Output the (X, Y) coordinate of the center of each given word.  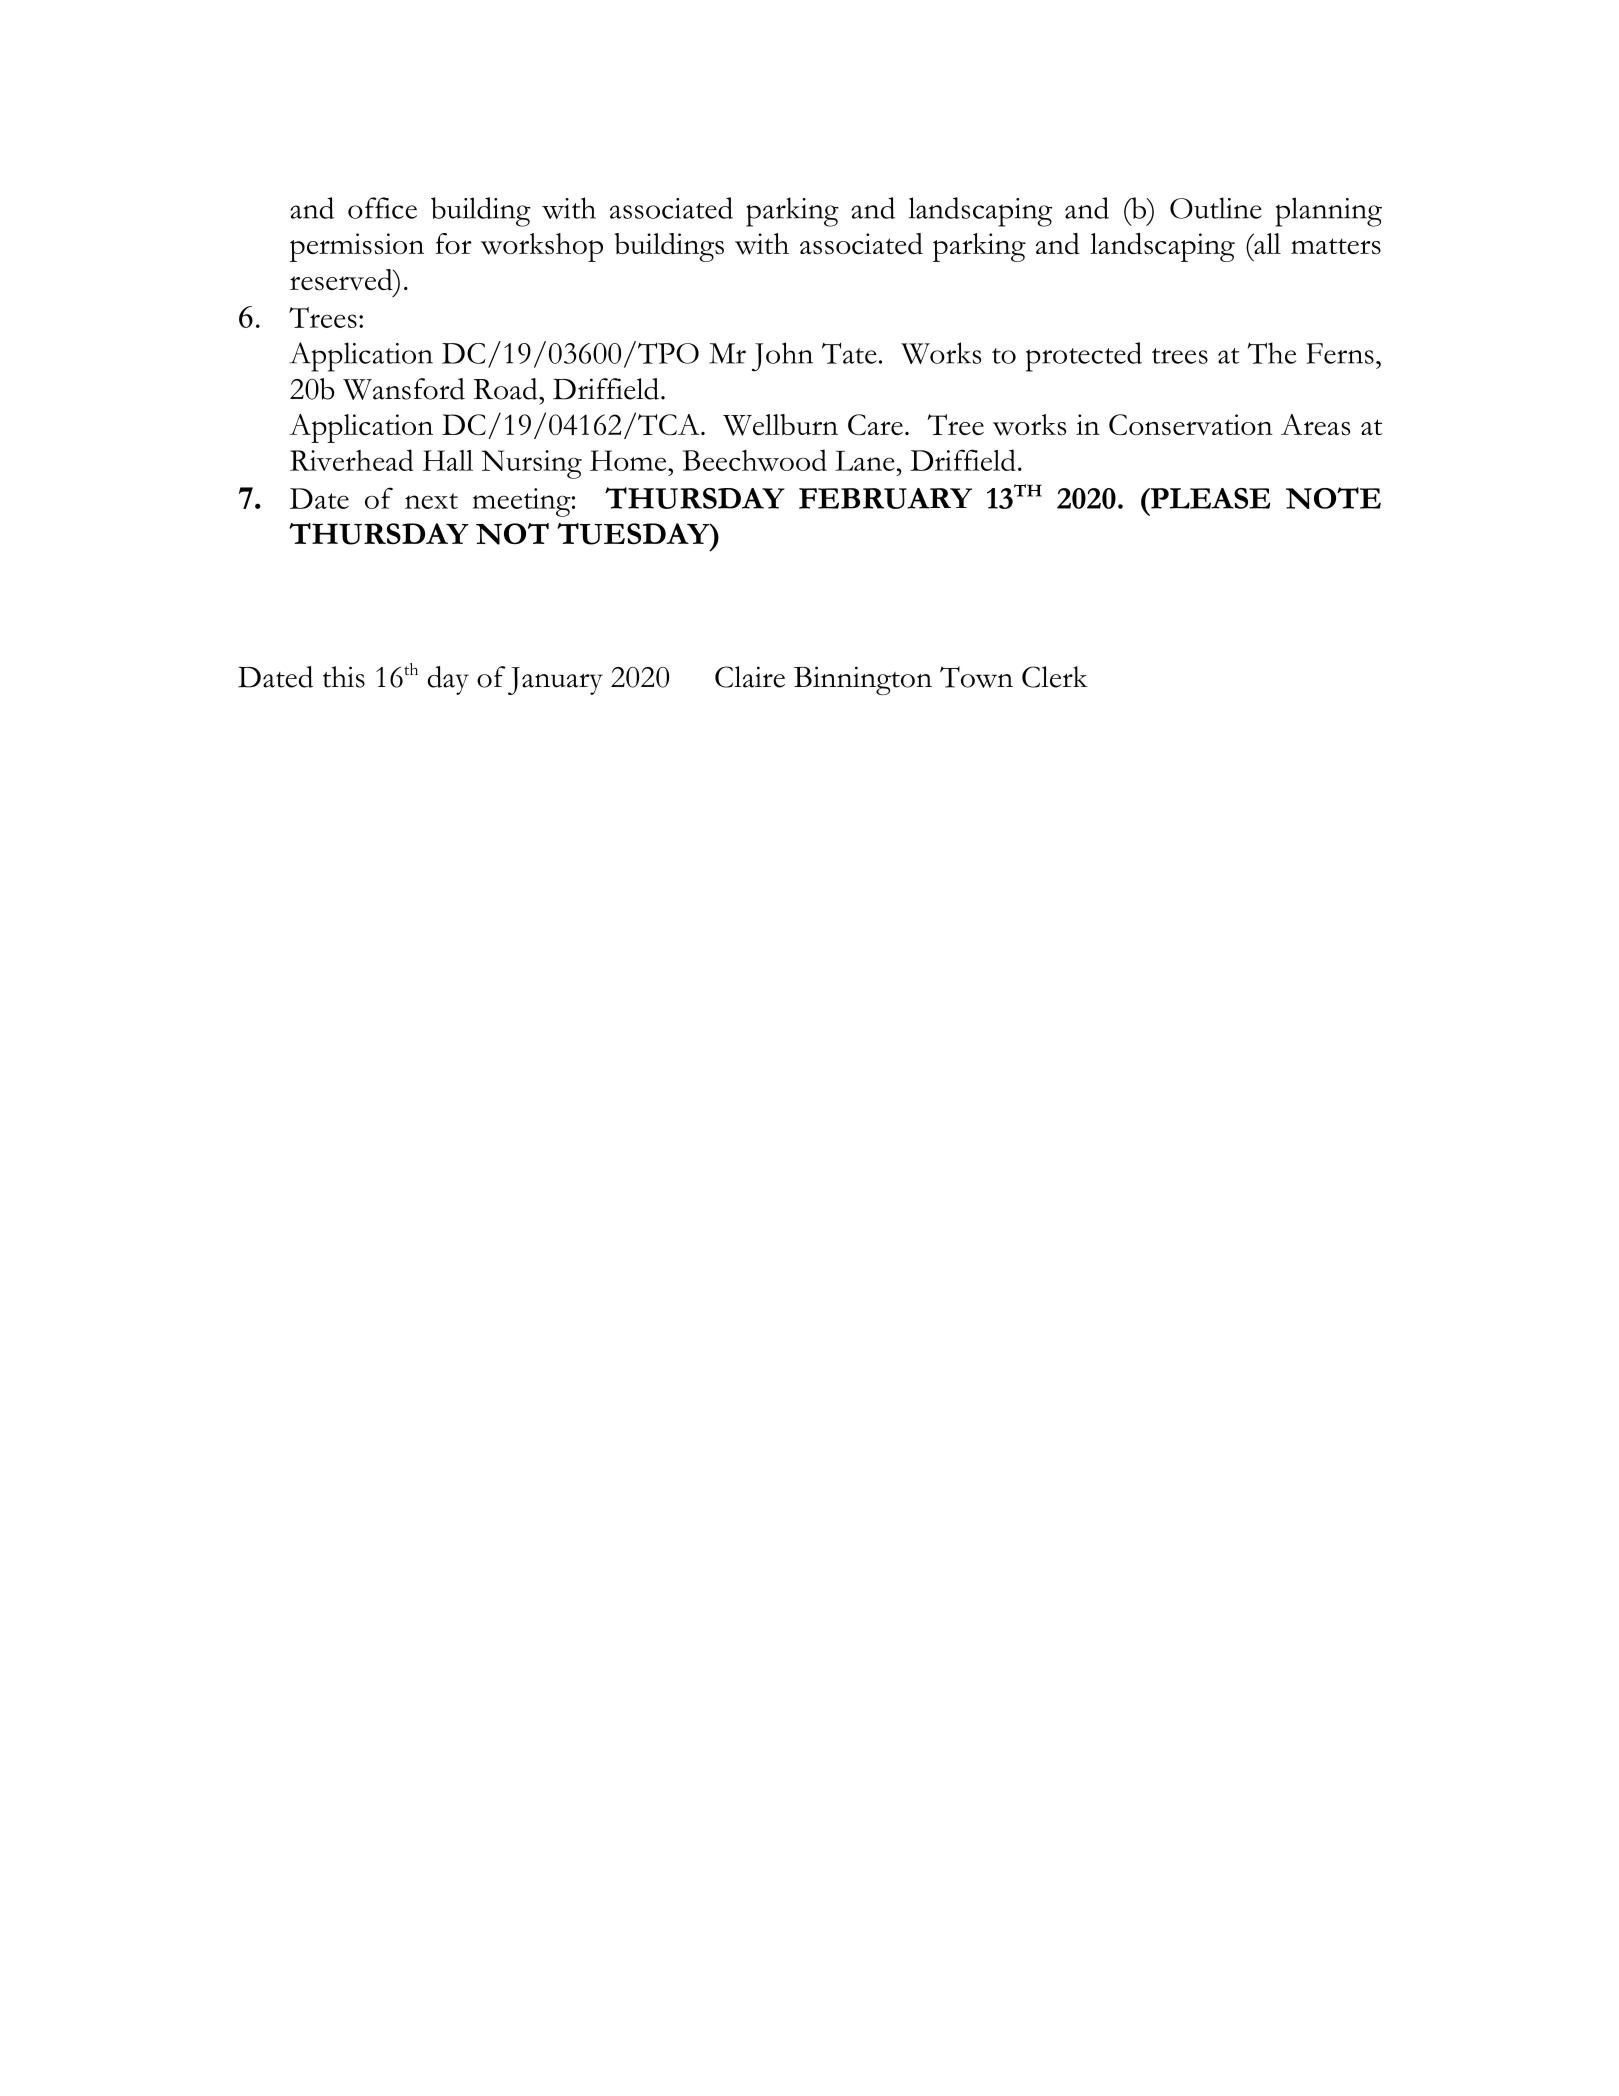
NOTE (1333, 498)
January (555, 681)
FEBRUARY (885, 498)
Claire (750, 677)
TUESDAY (634, 534)
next (431, 501)
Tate (849, 353)
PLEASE (1209, 498)
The (1272, 353)
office (382, 208)
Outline (1216, 208)
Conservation (1191, 425)
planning (1328, 212)
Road (507, 389)
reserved (342, 280)
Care (875, 424)
